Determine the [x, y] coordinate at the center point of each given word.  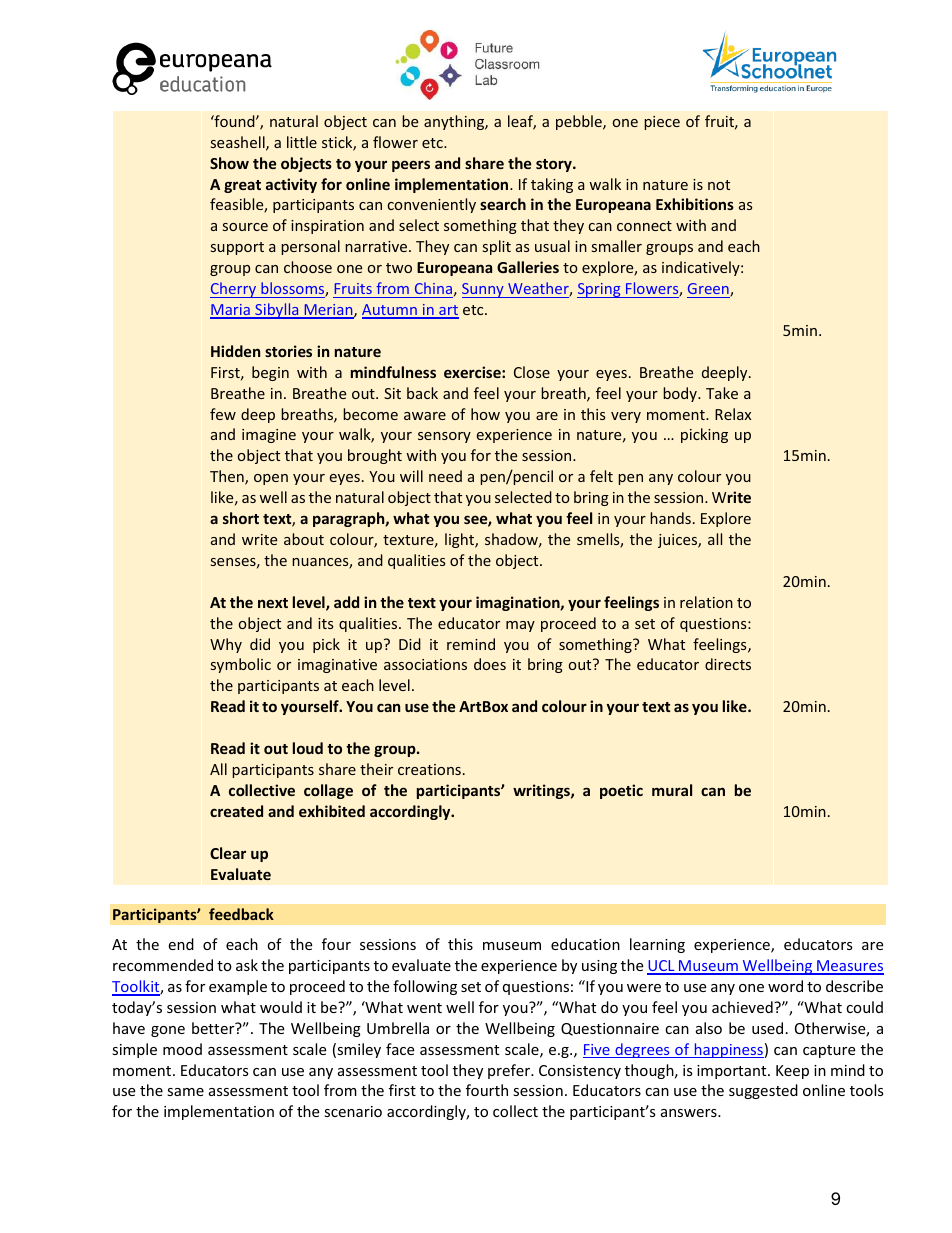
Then [228, 477]
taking [552, 185]
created [236, 811]
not [719, 185]
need [445, 476]
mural [672, 790]
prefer [510, 1071]
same [185, 1092]
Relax [733, 414]
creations [429, 769]
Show [229, 163]
